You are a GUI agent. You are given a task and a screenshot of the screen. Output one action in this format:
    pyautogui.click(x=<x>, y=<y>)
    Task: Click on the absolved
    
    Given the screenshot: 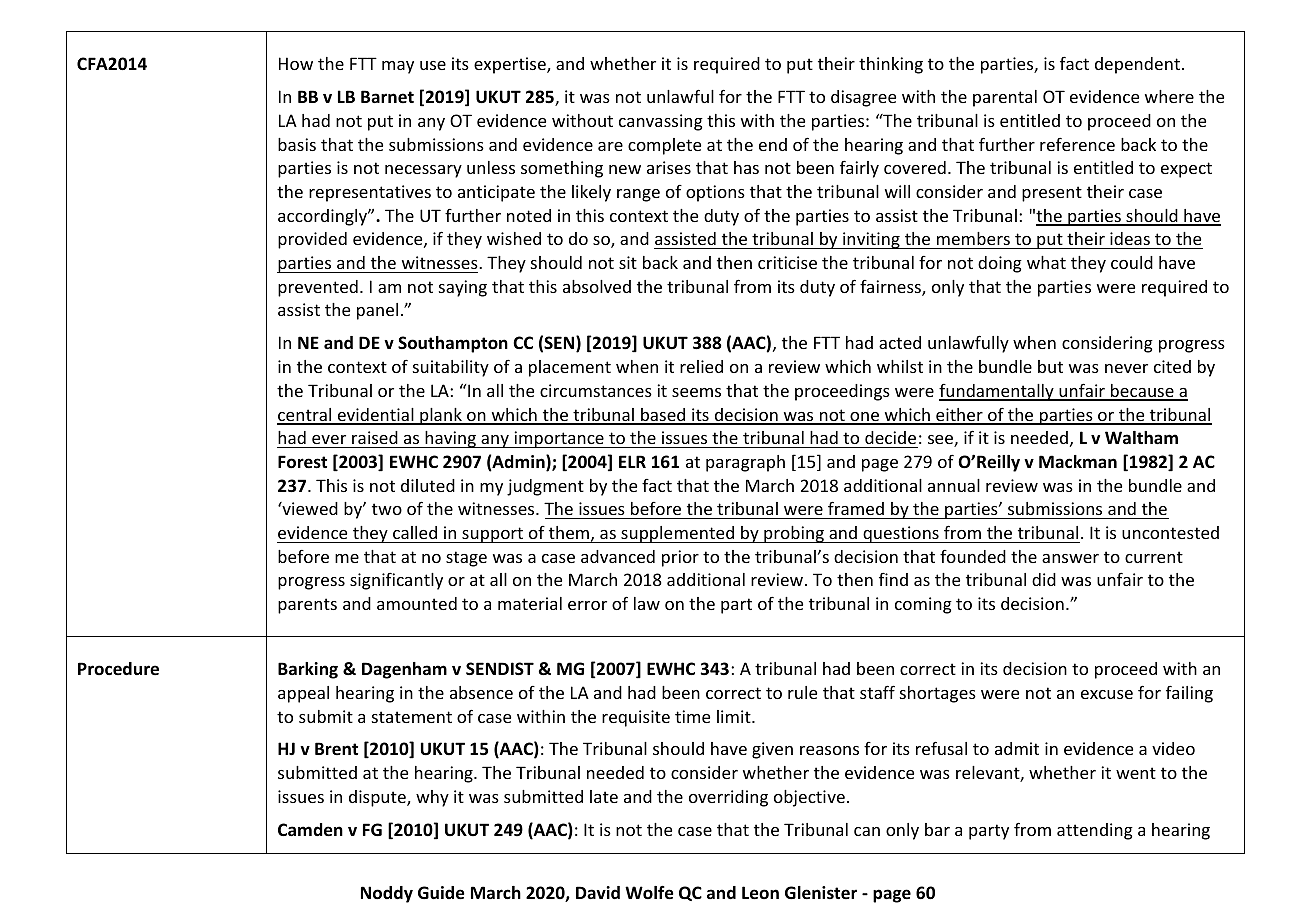 What is the action you would take?
    pyautogui.click(x=597, y=286)
